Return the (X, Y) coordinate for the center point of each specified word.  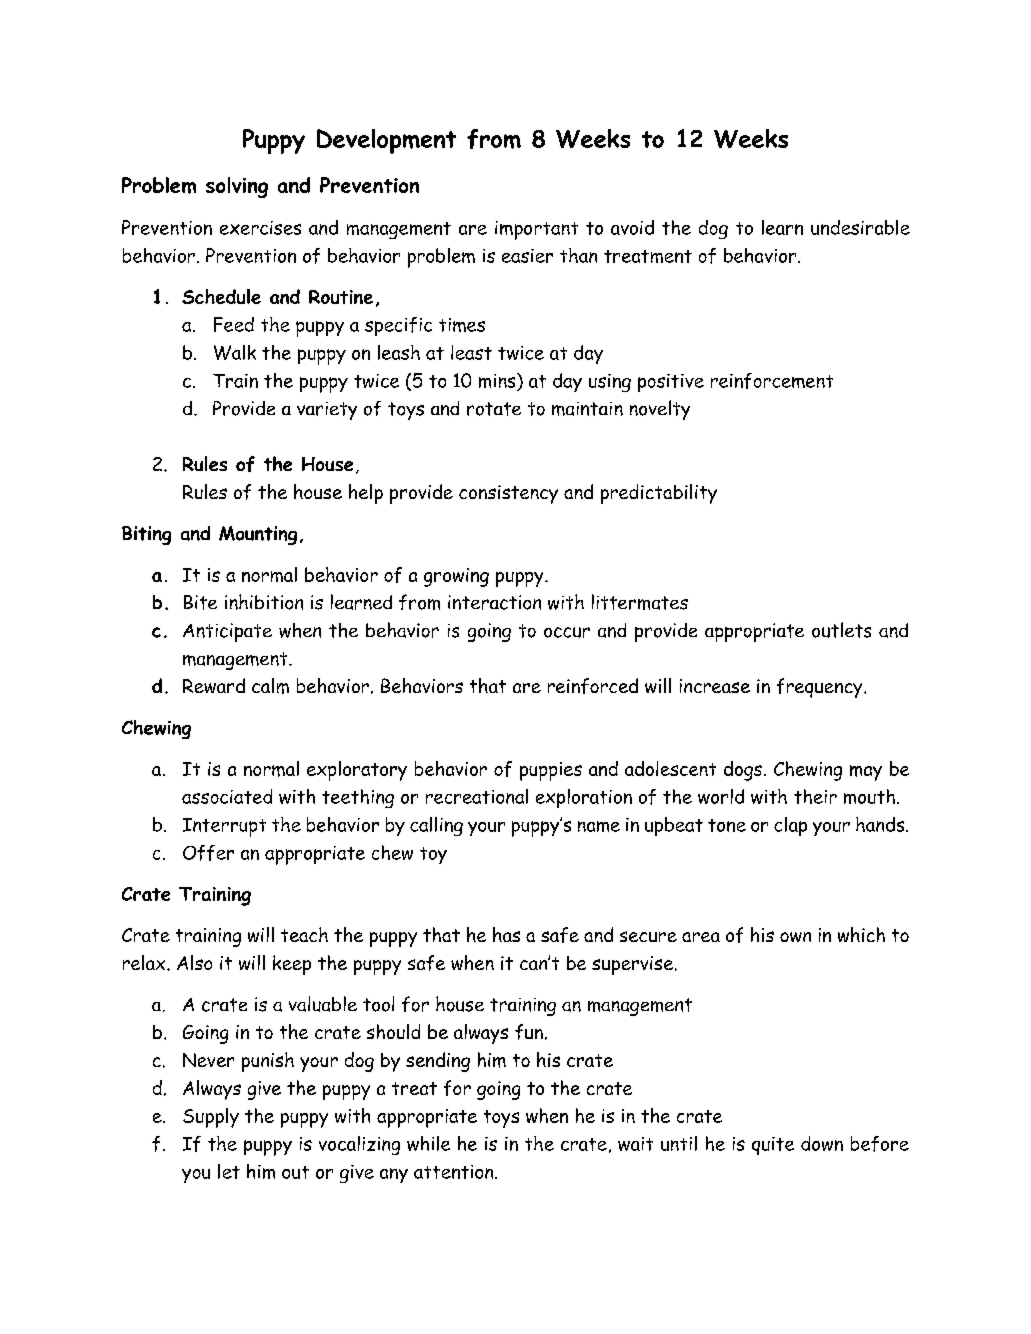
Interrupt (224, 827)
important (536, 230)
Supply (211, 1118)
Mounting (258, 535)
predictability (659, 494)
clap (790, 826)
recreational (477, 796)
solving (237, 187)
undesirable (860, 227)
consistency (508, 494)
